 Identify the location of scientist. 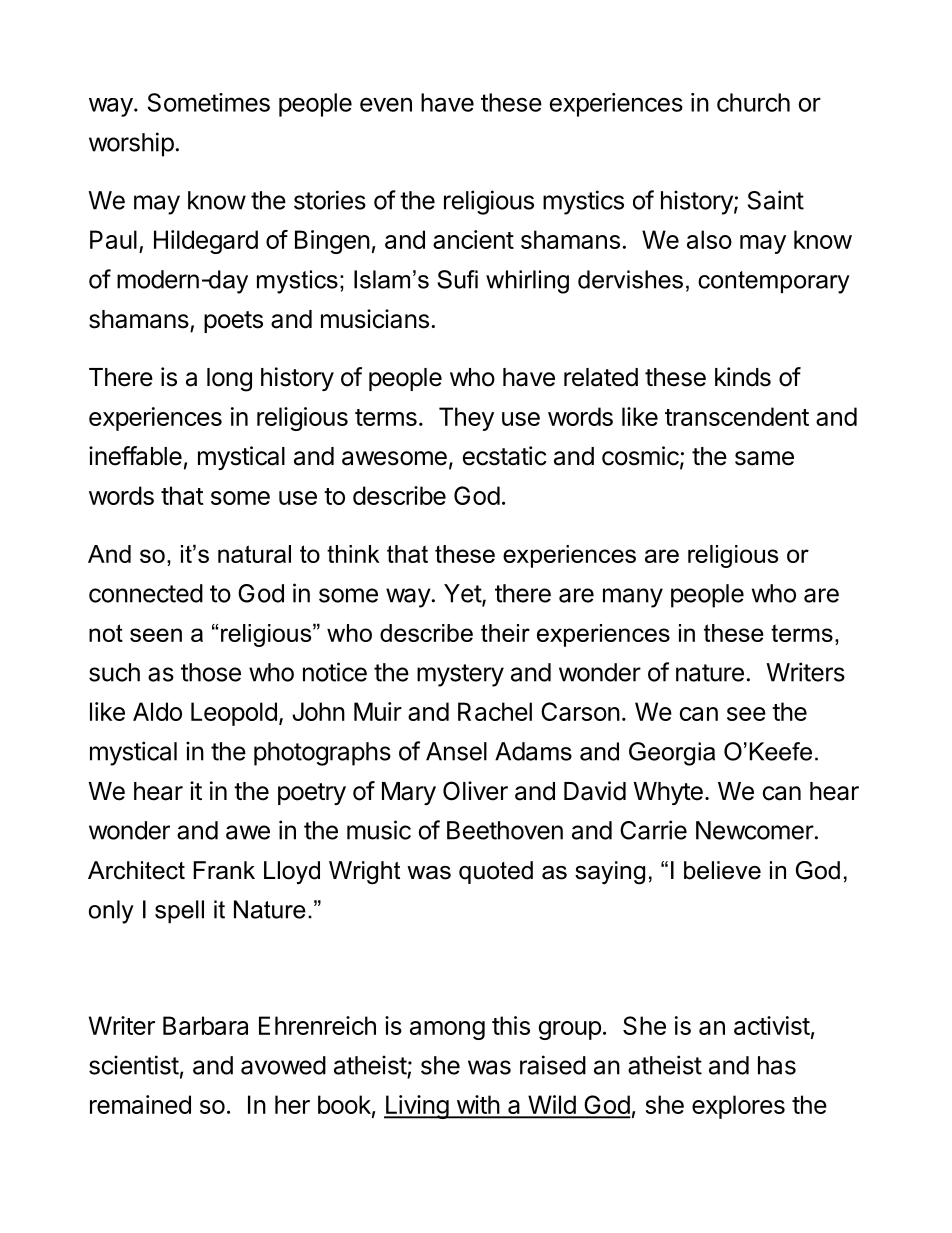
(134, 1065).
